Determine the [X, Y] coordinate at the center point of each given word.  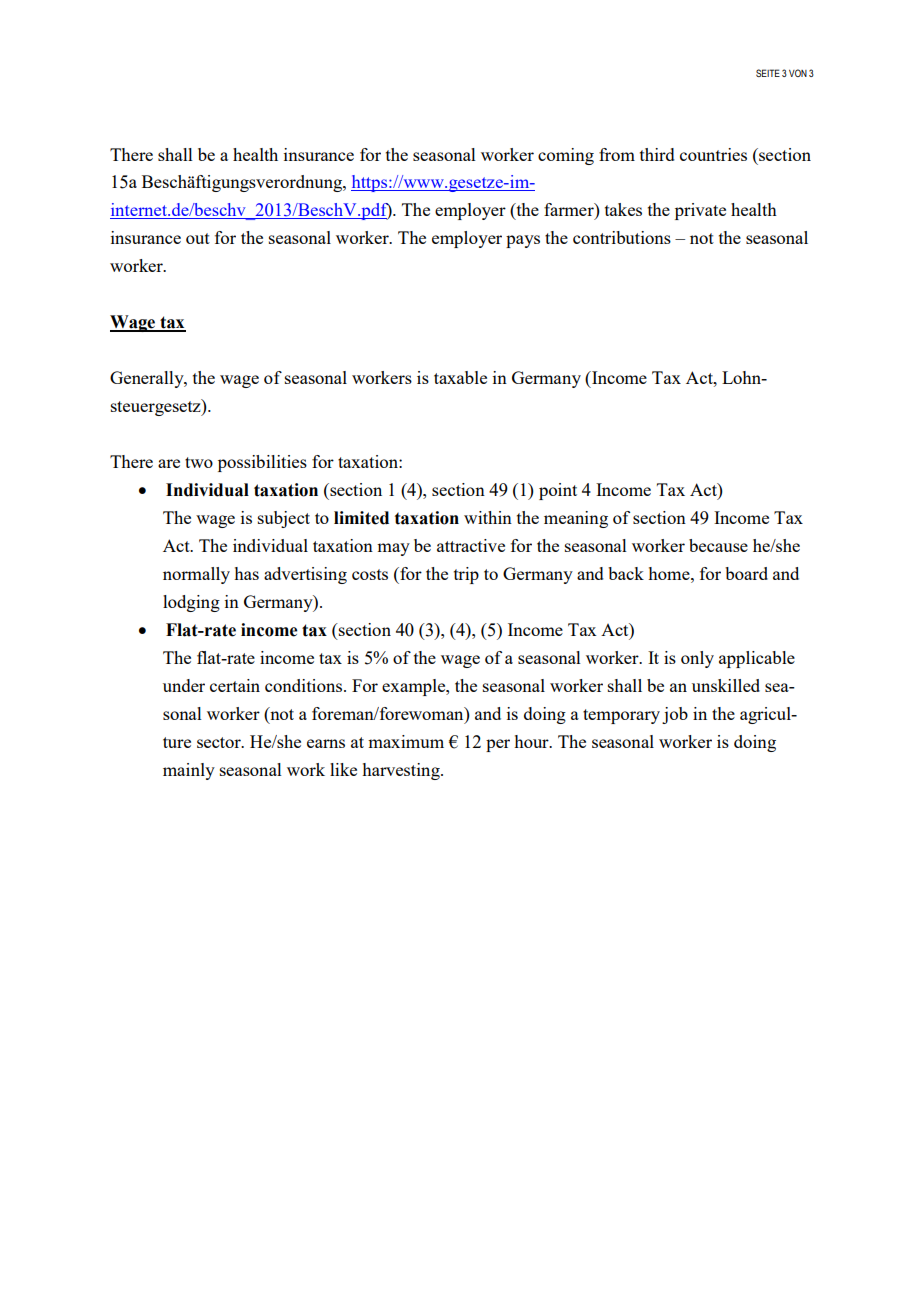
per [498, 745]
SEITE [768, 73]
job [675, 715]
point [558, 491]
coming [566, 156]
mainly [189, 771]
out [198, 238]
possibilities [262, 463]
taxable [460, 377]
